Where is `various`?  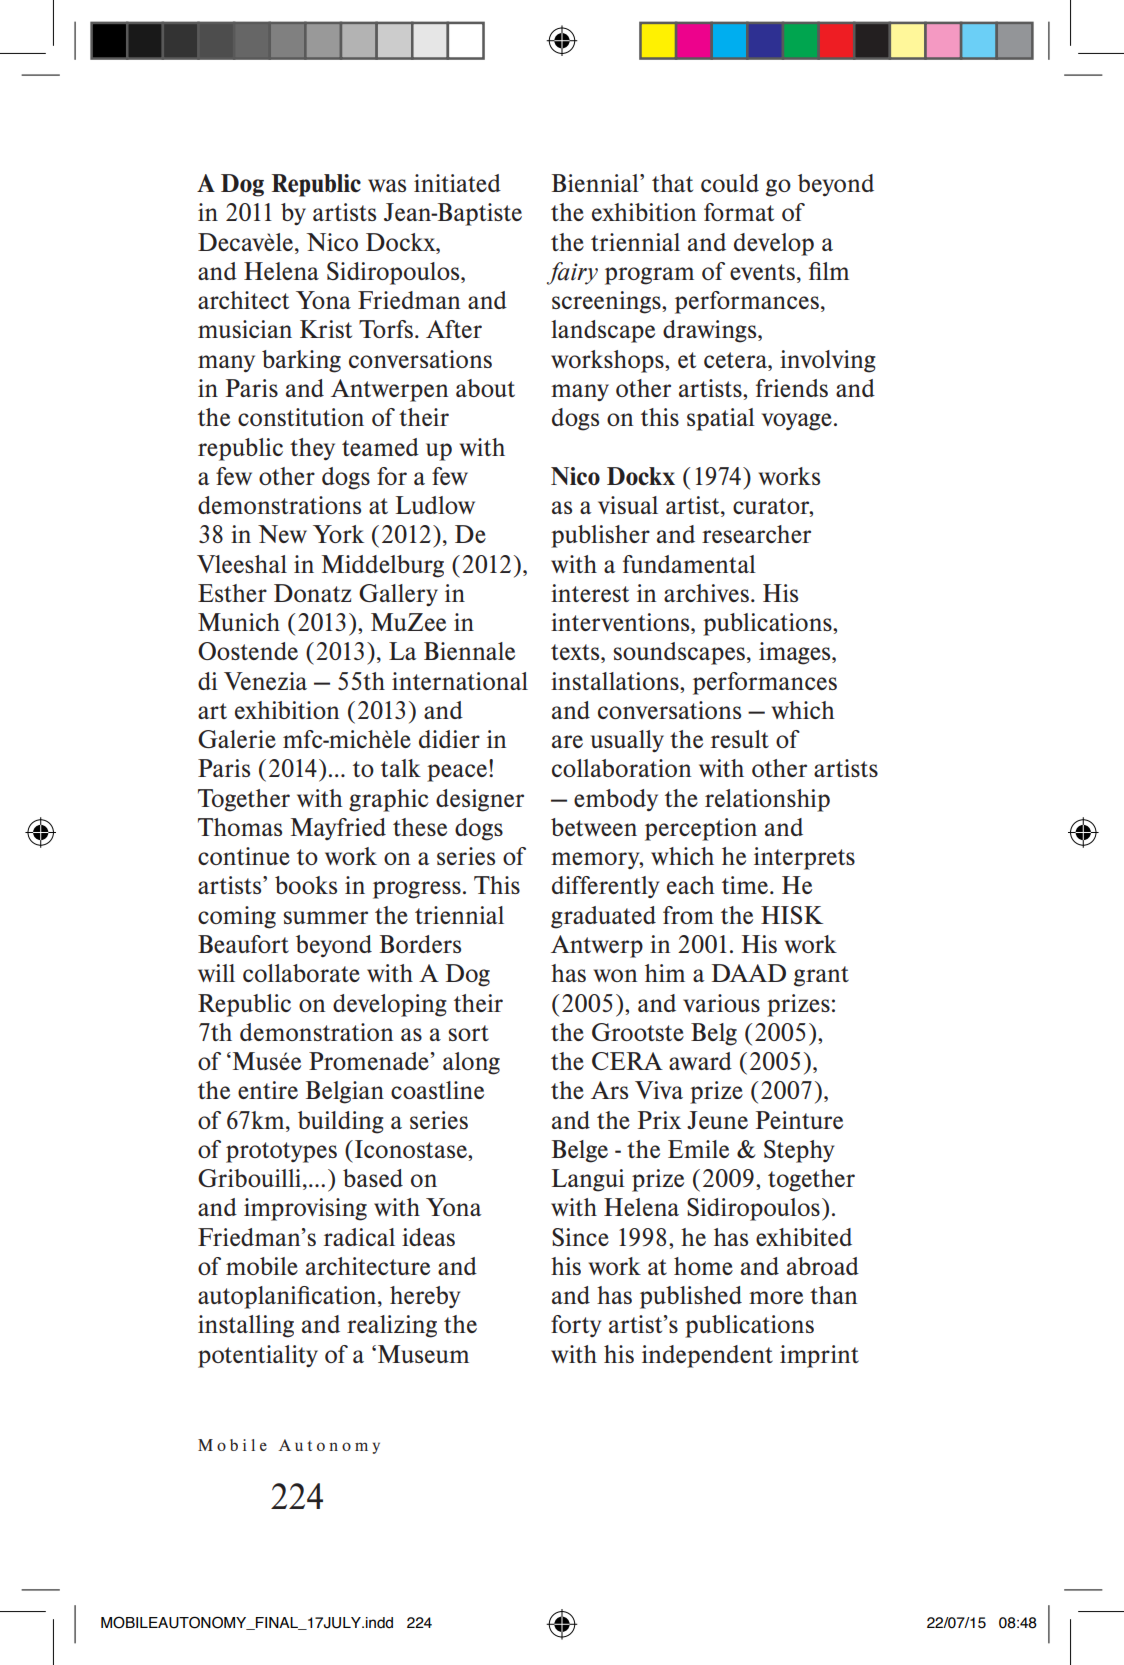 various is located at coordinates (721, 1003).
